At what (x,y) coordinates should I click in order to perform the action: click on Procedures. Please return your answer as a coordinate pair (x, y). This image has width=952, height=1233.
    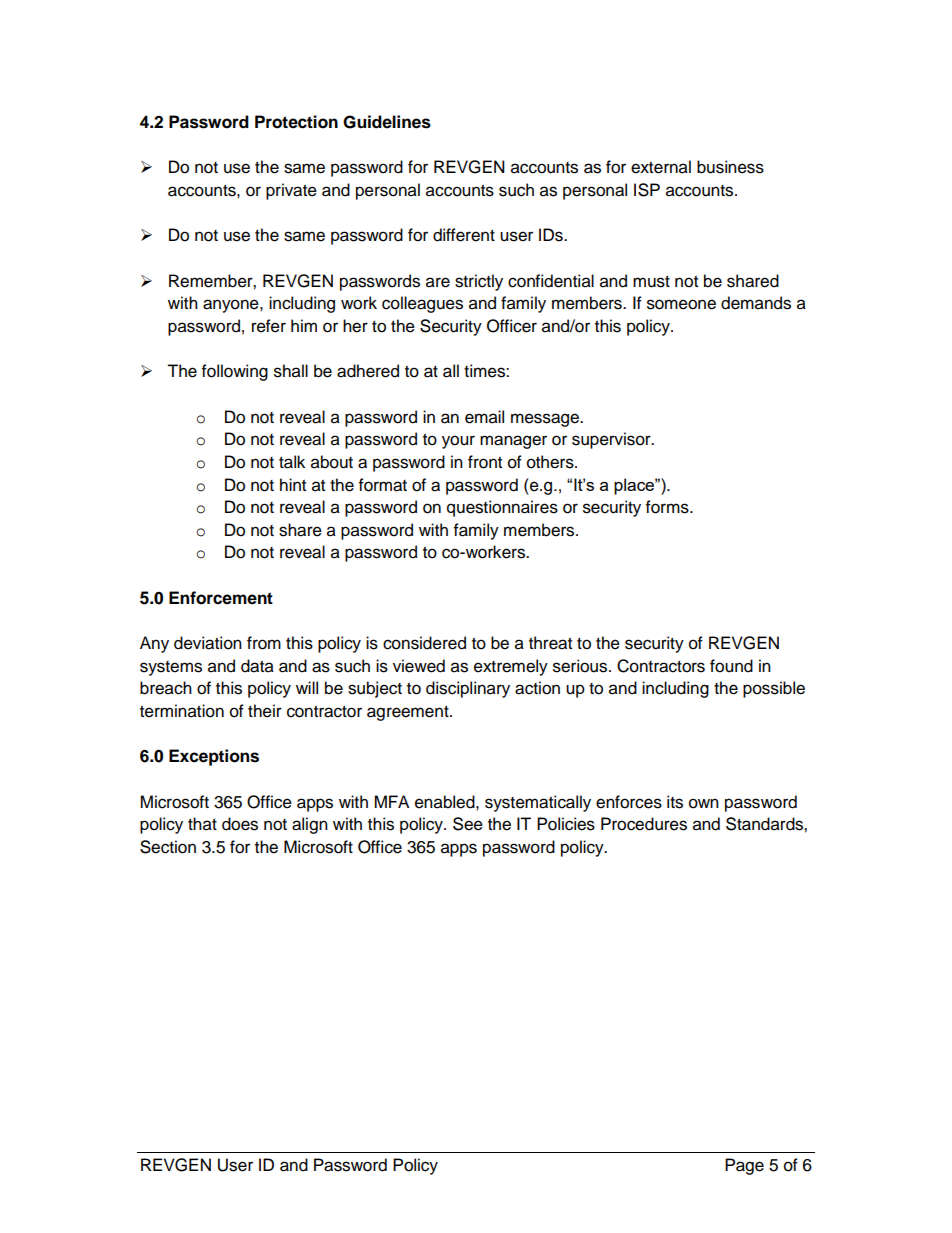
    Looking at the image, I should click on (644, 824).
